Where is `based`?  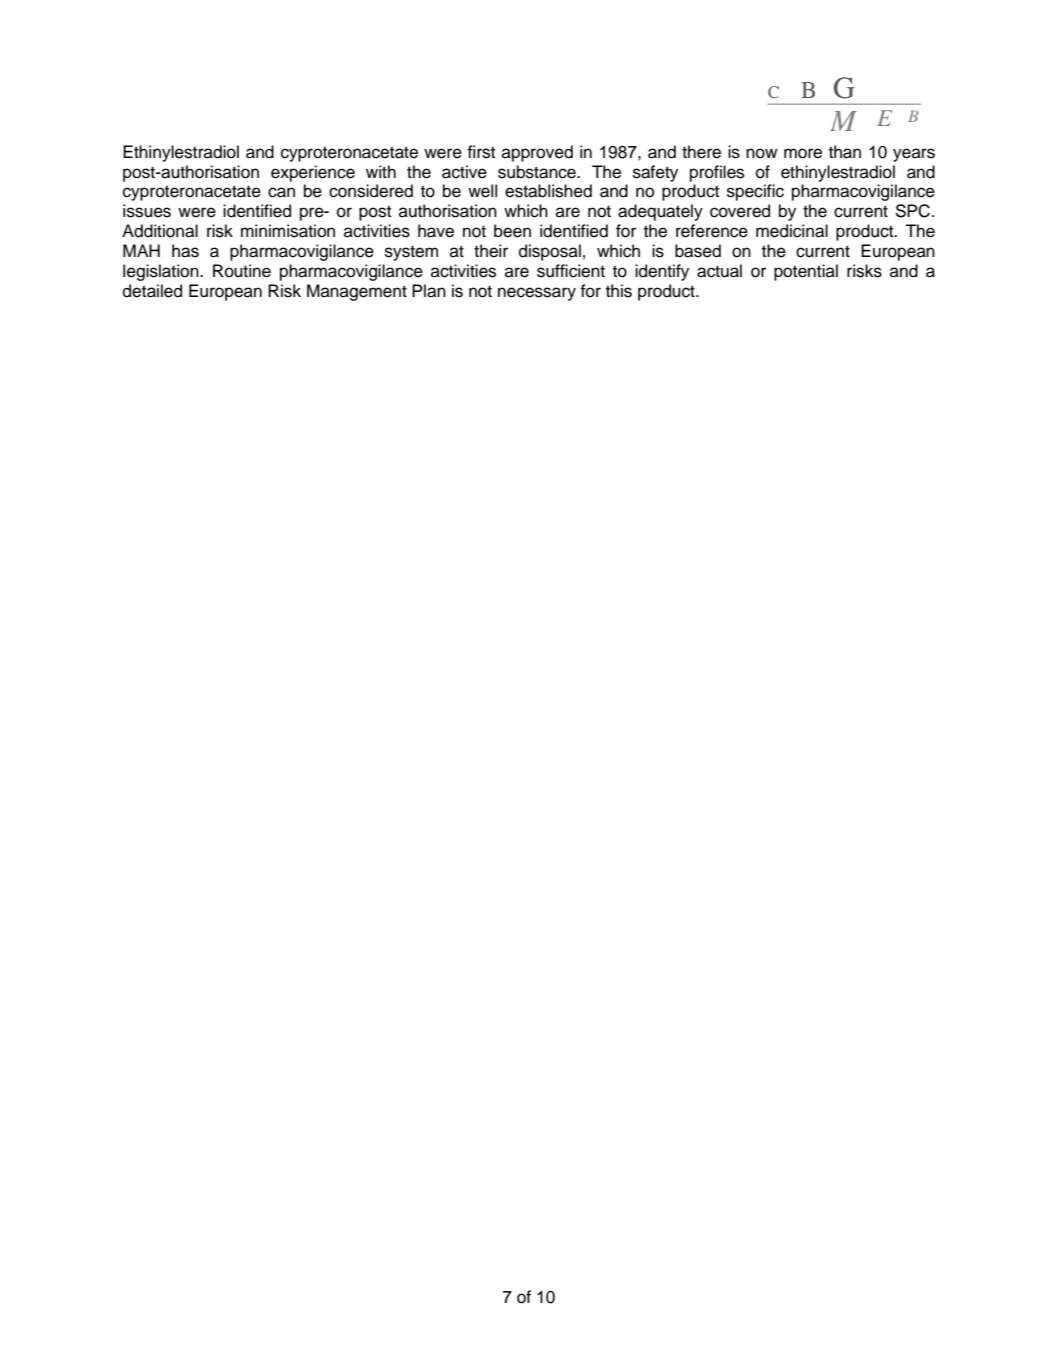
based is located at coordinates (698, 251).
